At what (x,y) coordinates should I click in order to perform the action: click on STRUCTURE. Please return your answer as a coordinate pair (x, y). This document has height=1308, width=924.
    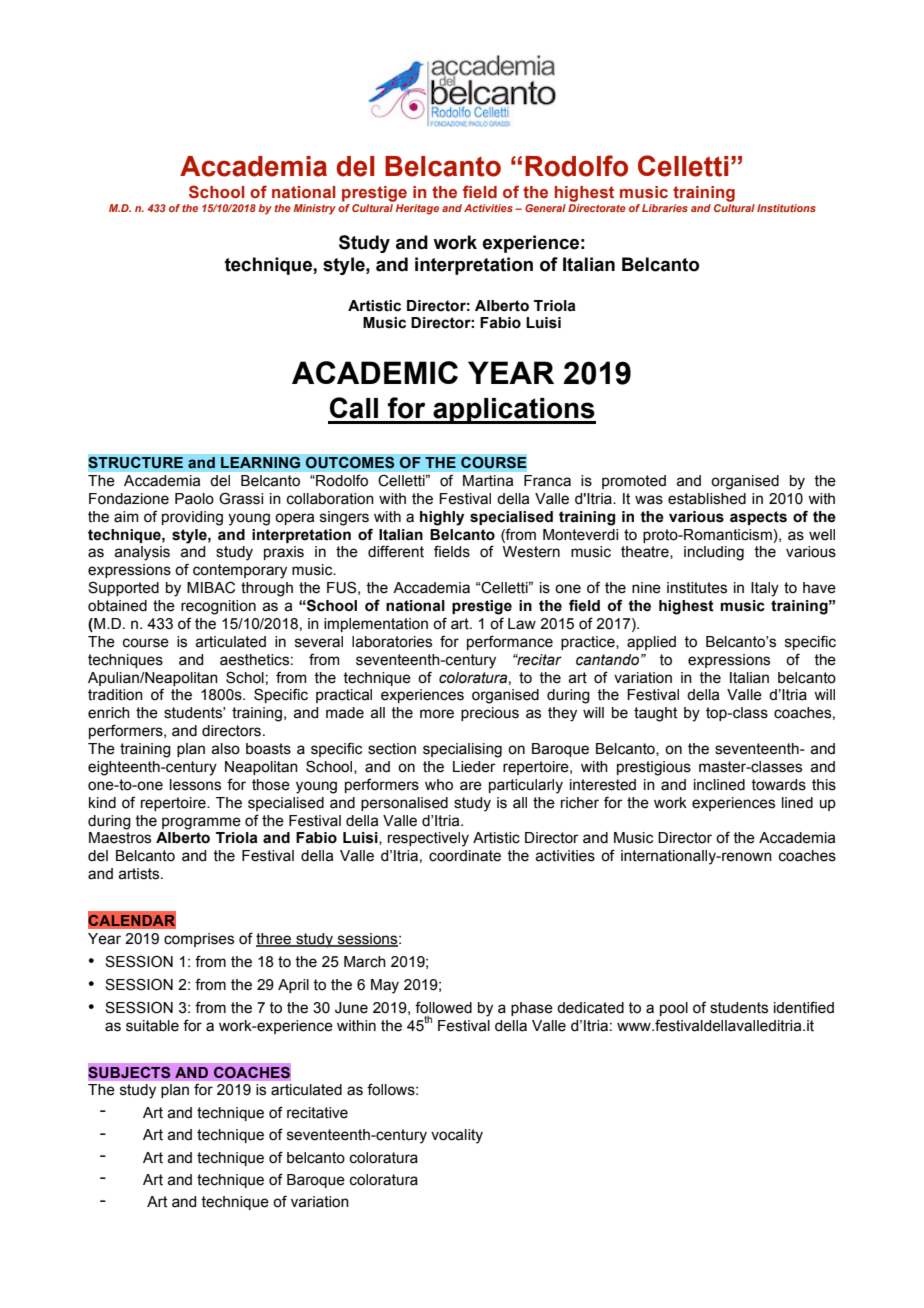
    Looking at the image, I should click on (136, 462).
